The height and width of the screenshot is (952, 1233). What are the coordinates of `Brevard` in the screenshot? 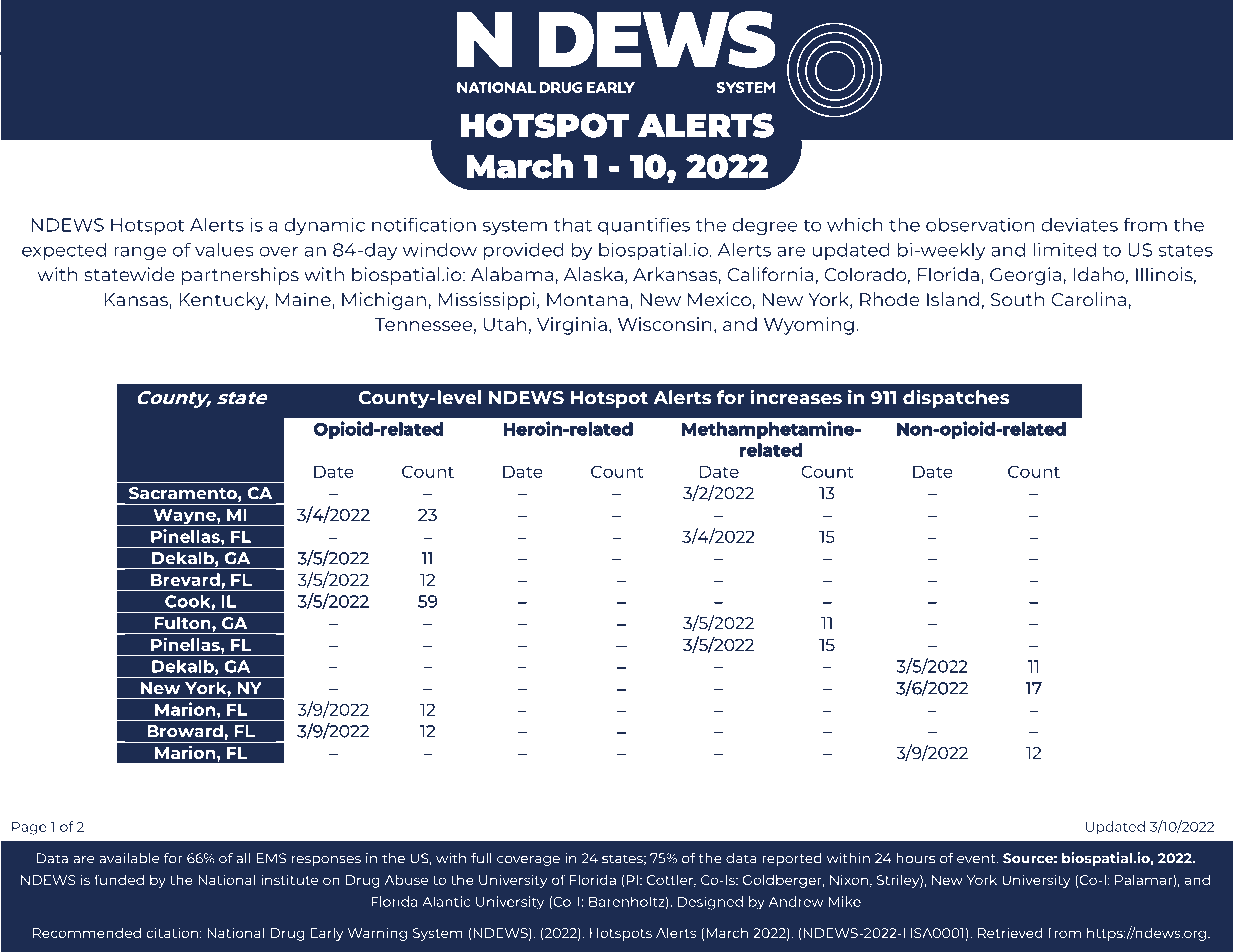 It's located at (185, 579).
